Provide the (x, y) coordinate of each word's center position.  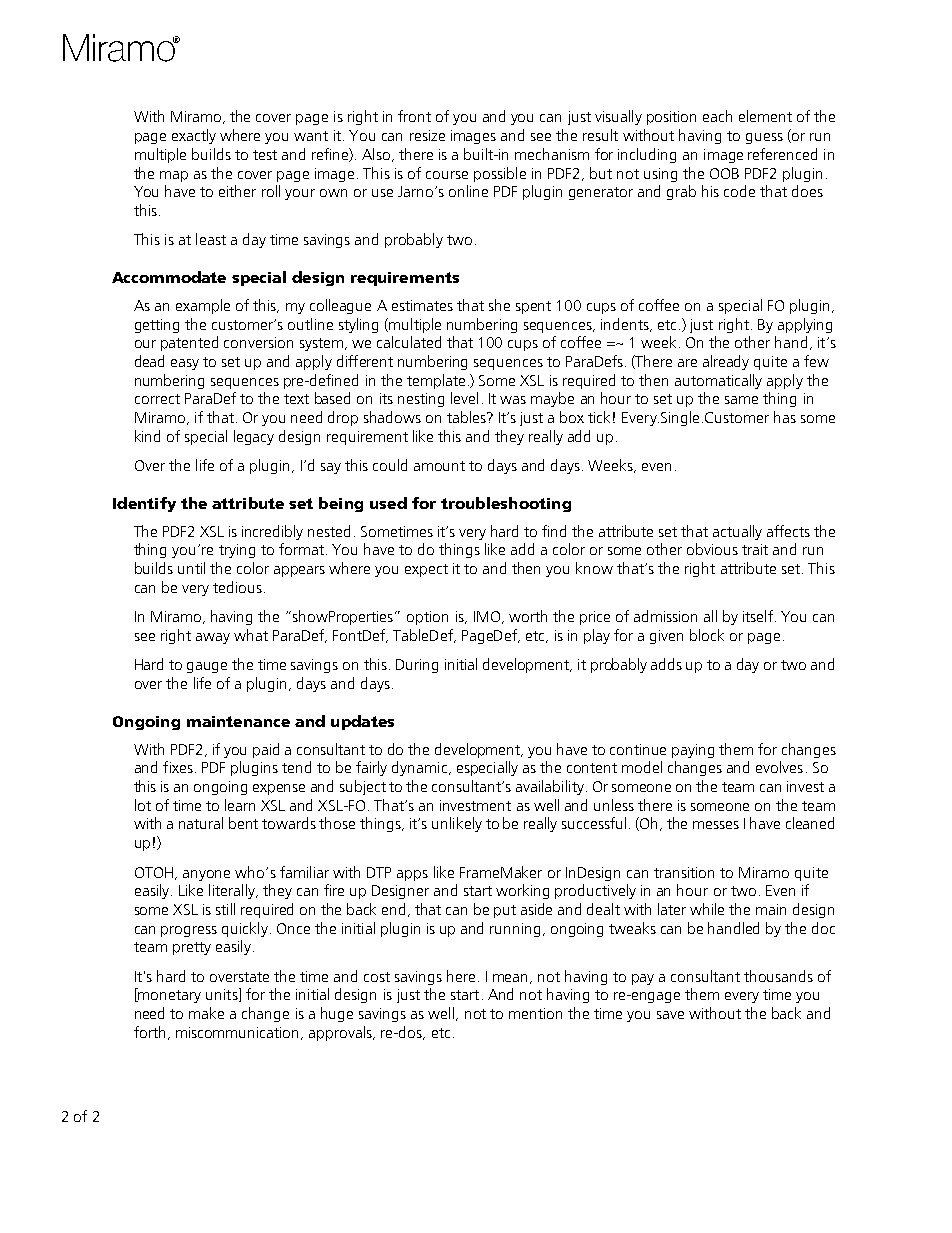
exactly (194, 136)
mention (535, 1013)
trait (755, 549)
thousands (778, 976)
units (223, 995)
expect (426, 570)
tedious (237, 587)
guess (764, 138)
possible (500, 174)
